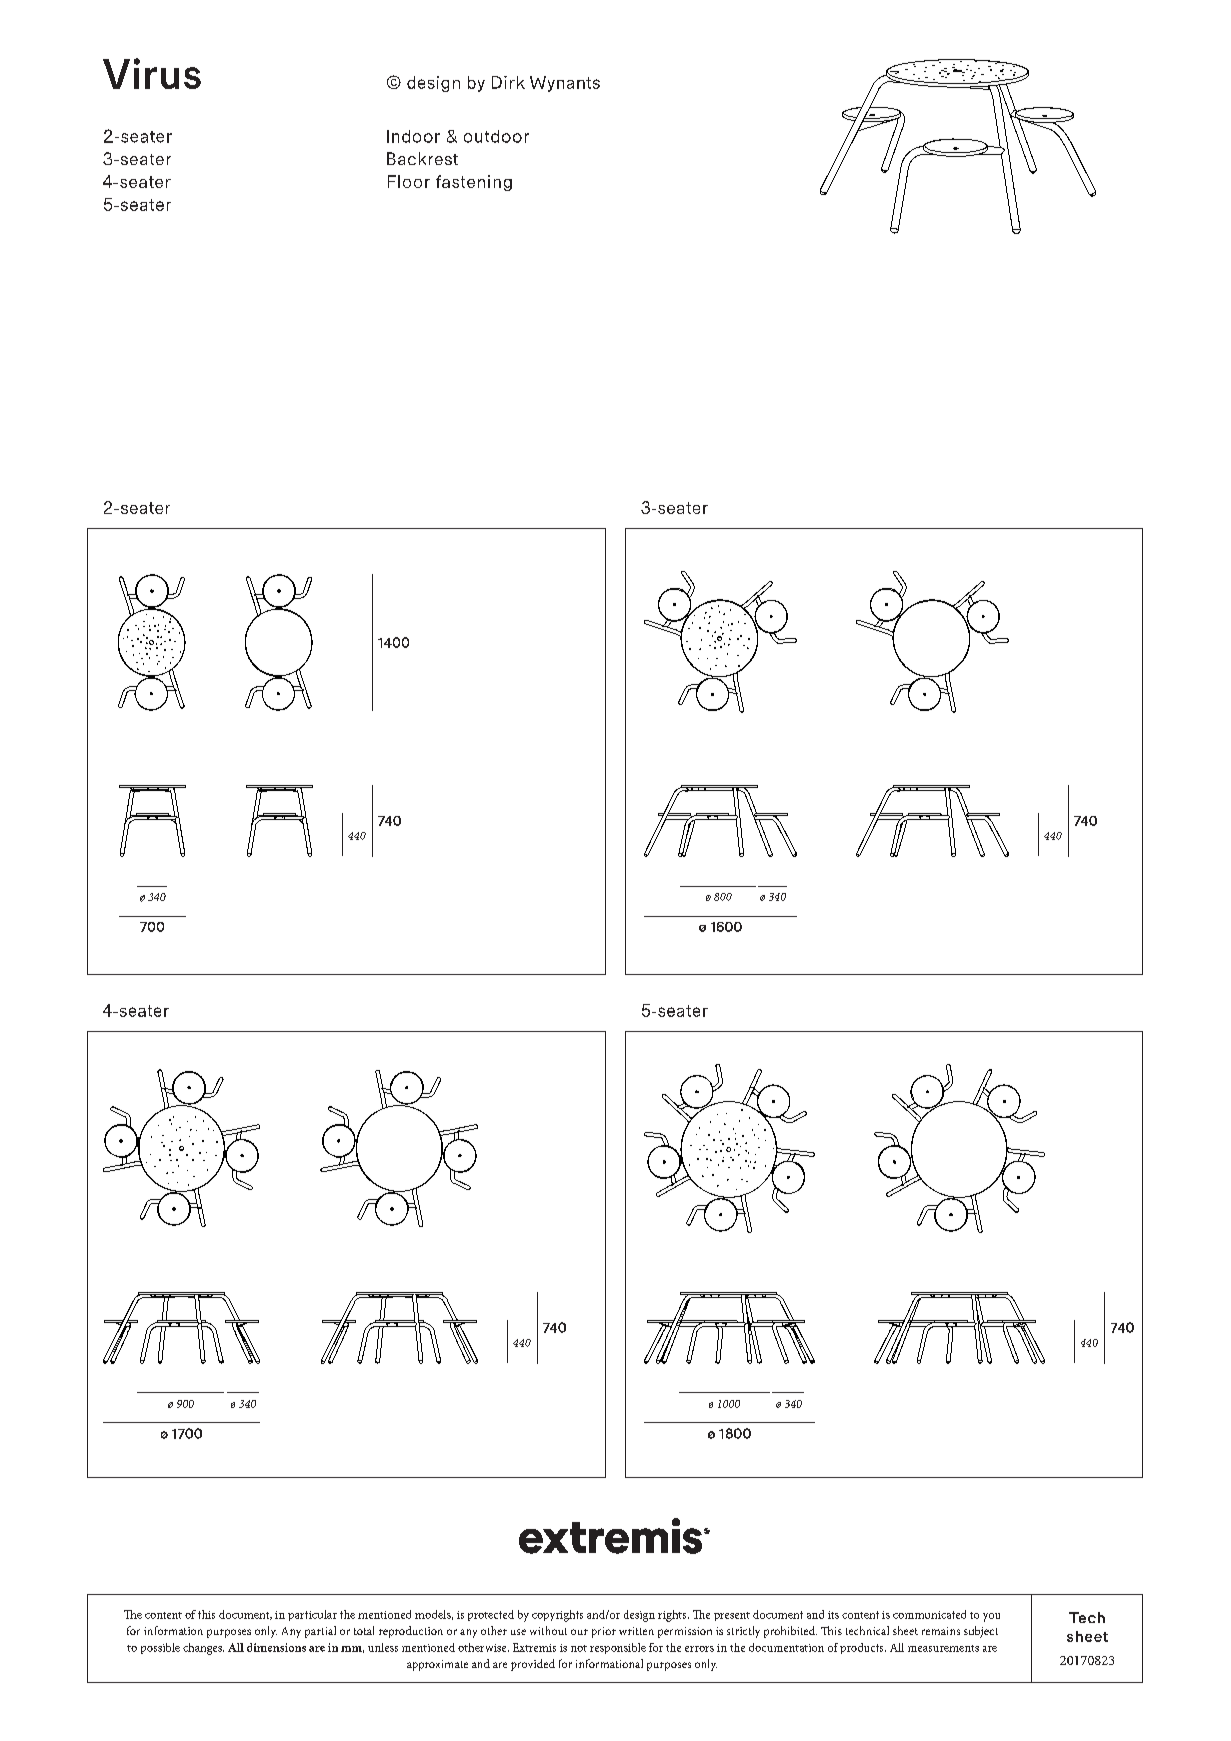 This document has width=1231, height=1741. Describe the element at coordinates (276, 1647) in the document. I see `dimensions` at that location.
